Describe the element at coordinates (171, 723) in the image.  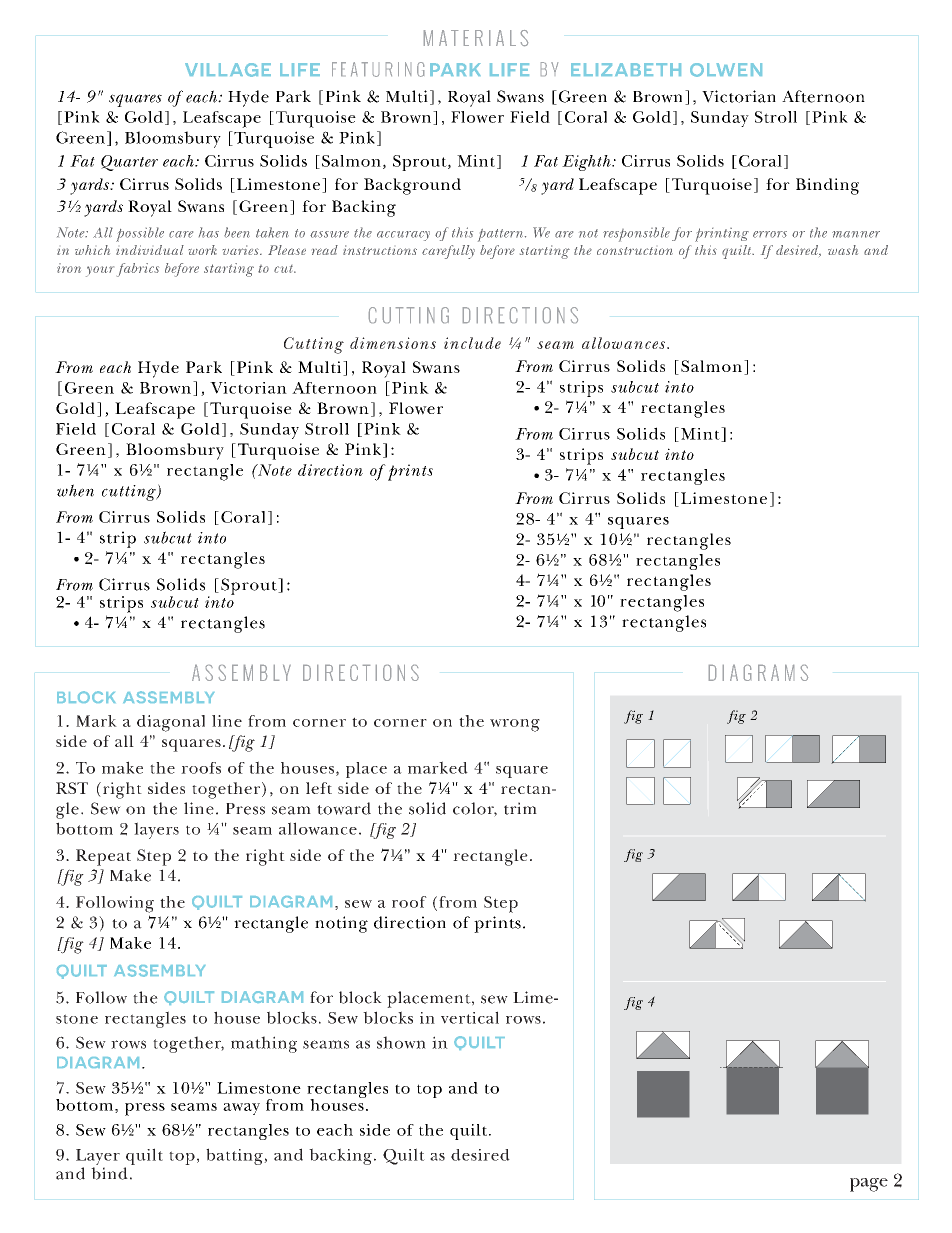
I see `diagonal` at that location.
